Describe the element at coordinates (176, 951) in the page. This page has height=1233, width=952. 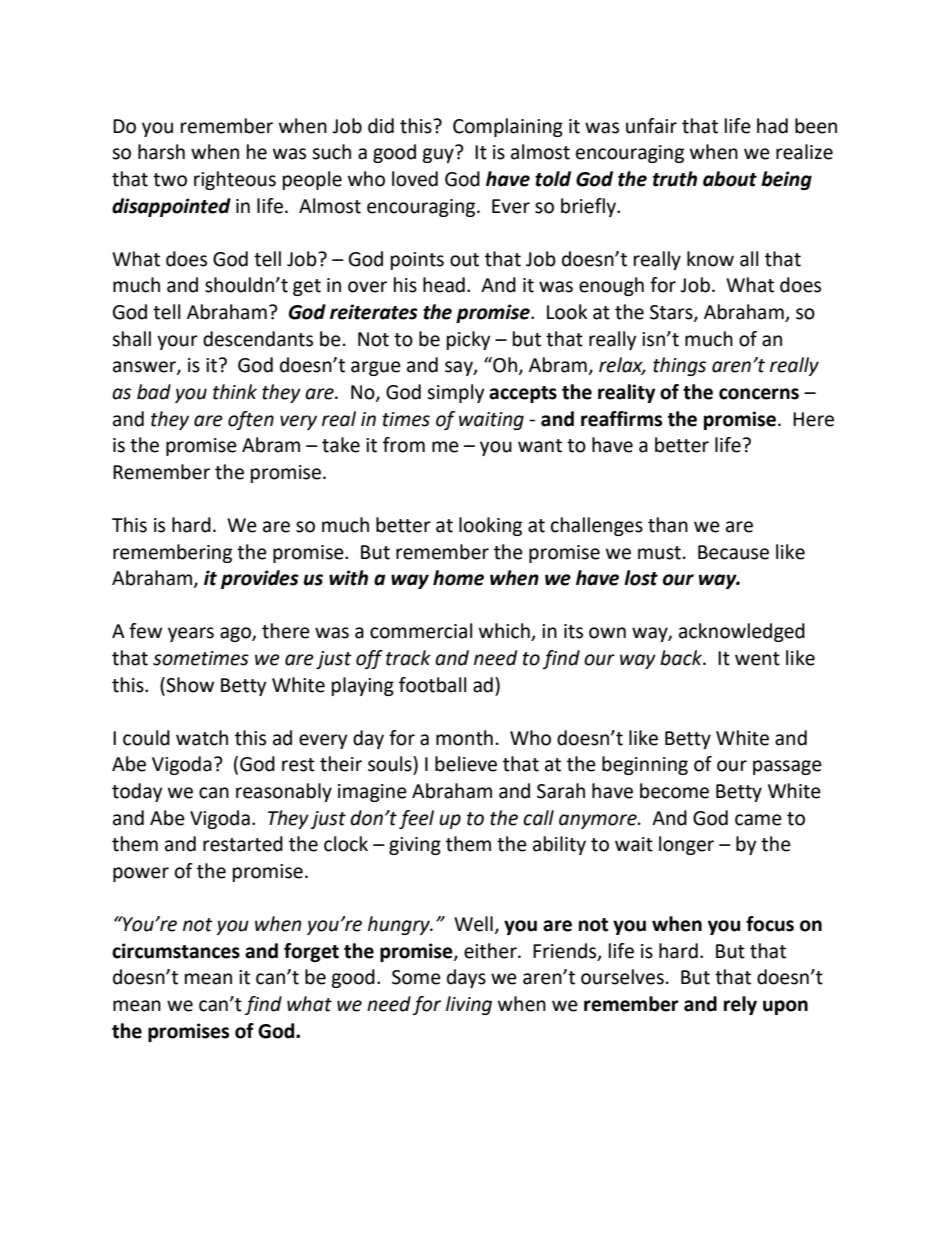
I see `circumstances` at that location.
